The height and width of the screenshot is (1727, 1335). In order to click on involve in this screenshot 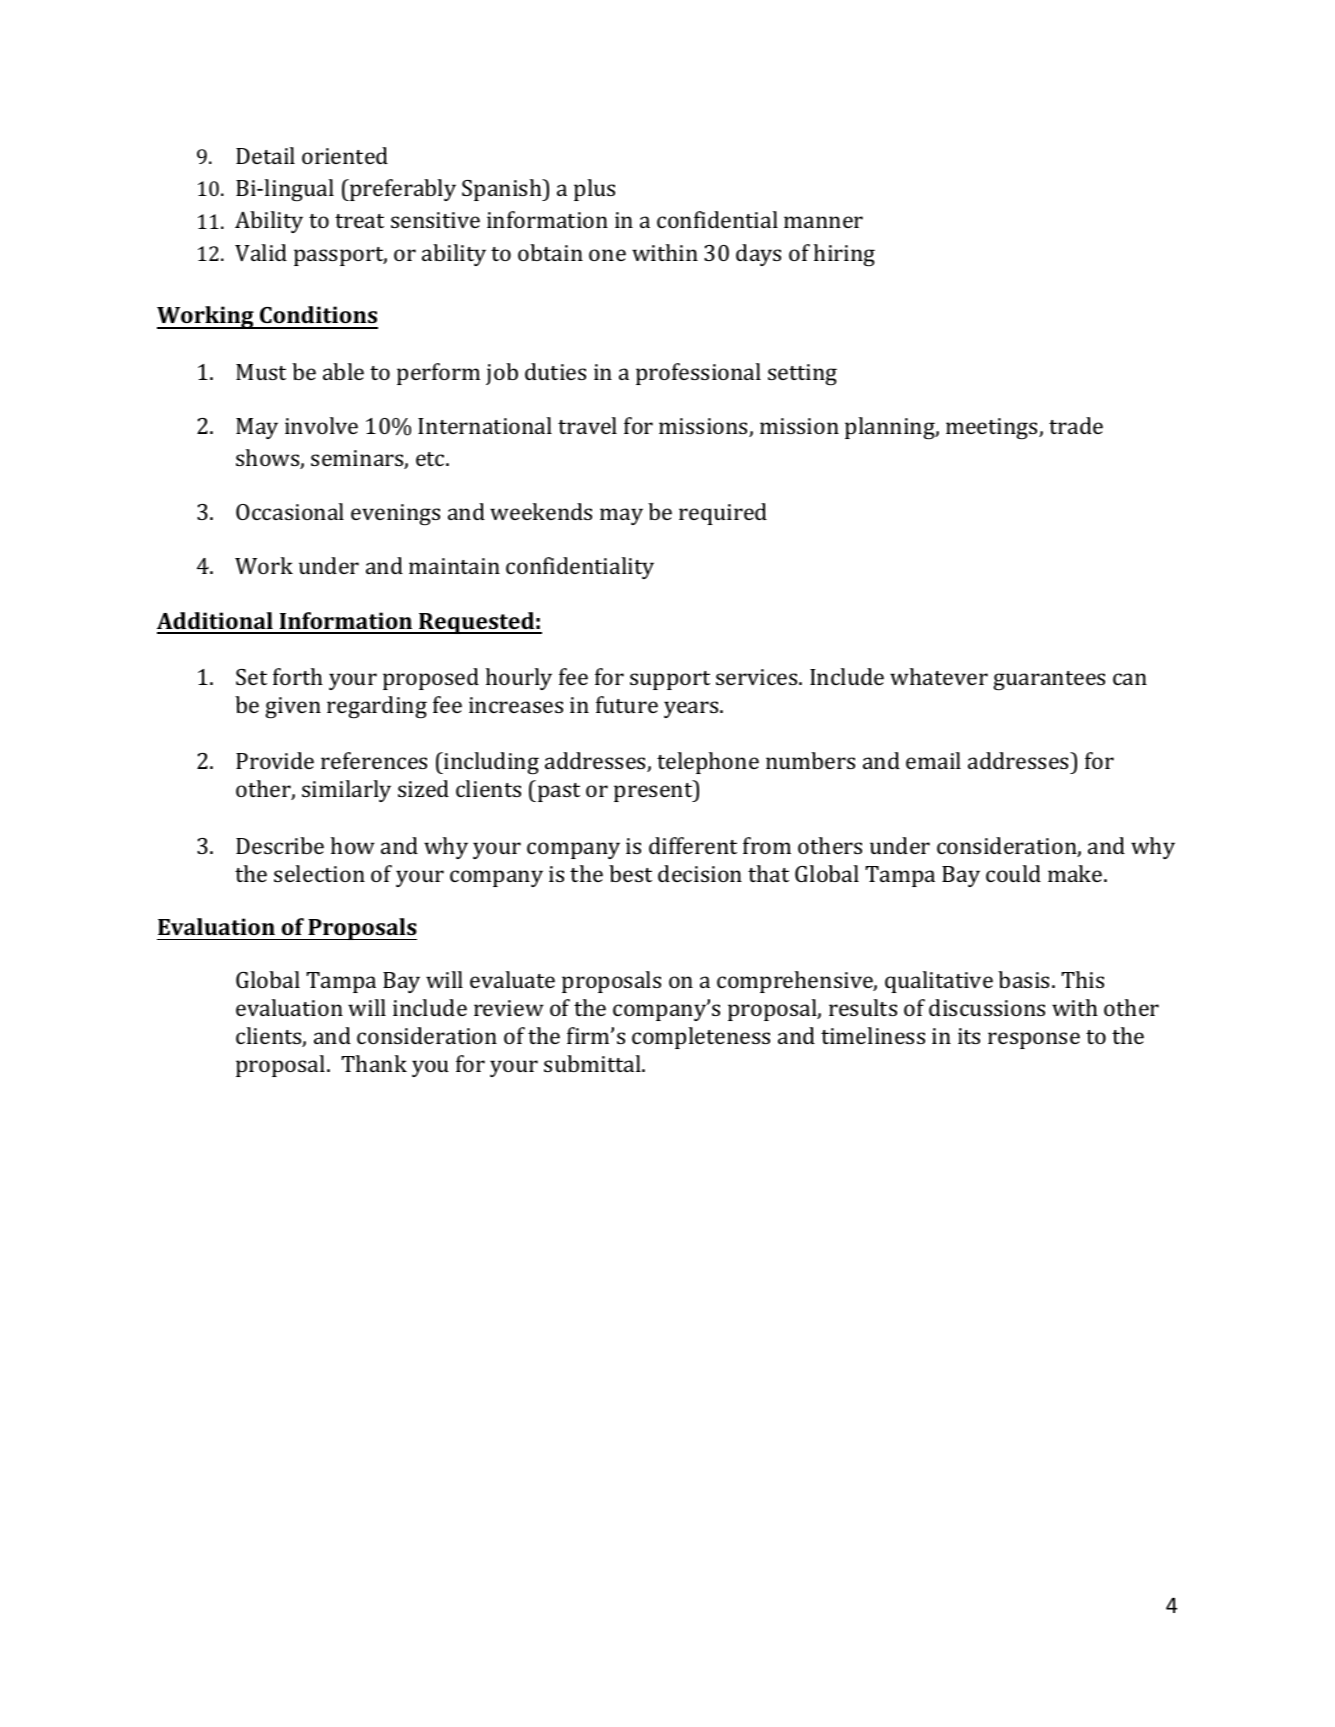, I will do `click(321, 425)`.
